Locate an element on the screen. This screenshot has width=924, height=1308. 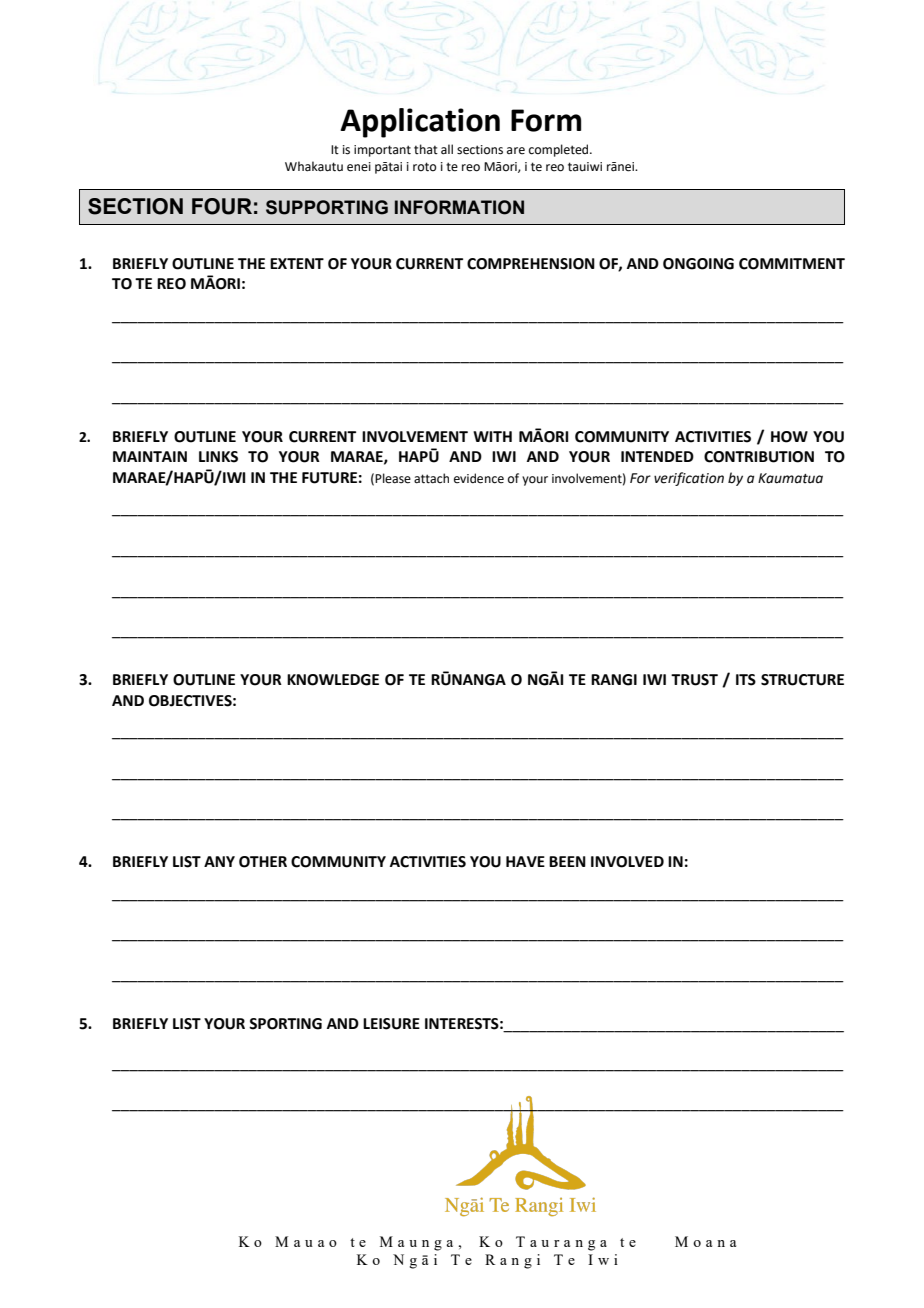
KNOWLEDGE is located at coordinates (333, 680).
